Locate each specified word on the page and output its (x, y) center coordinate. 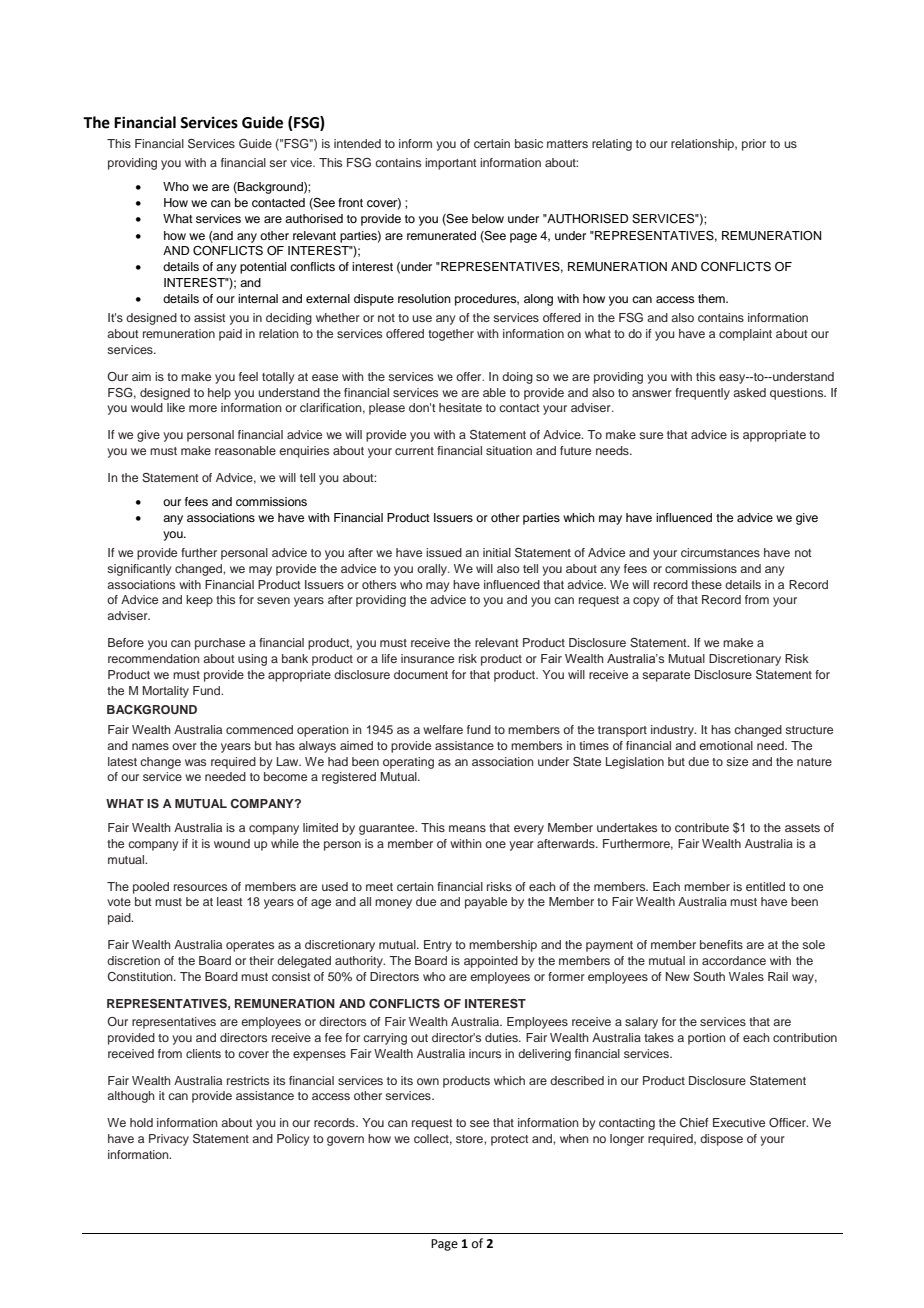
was (195, 762)
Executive (739, 1122)
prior (754, 145)
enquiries (304, 452)
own (428, 1081)
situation (509, 450)
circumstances (720, 552)
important (451, 164)
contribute (702, 827)
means (467, 828)
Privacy (169, 1140)
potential (263, 268)
